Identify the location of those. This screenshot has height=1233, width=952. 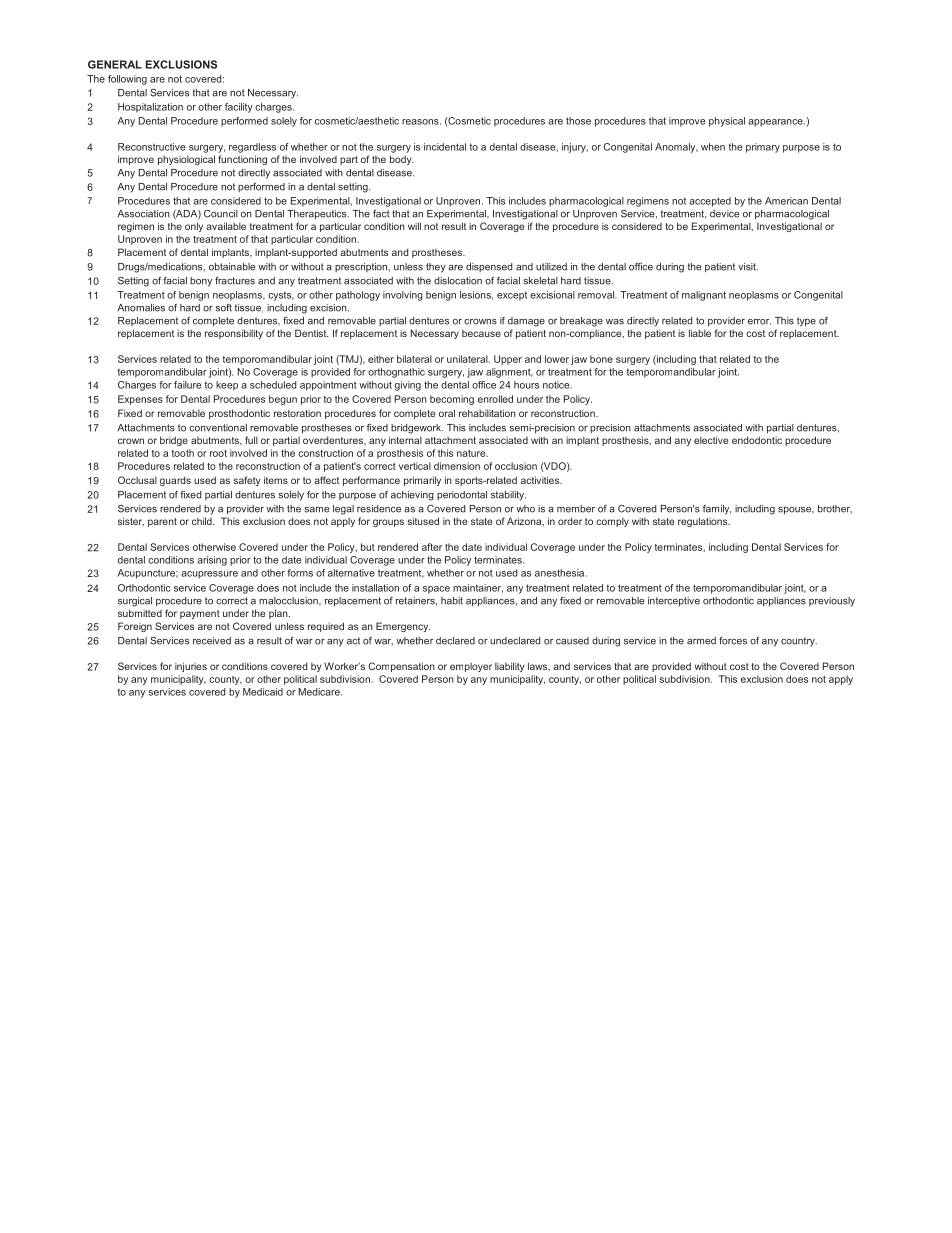
(578, 121).
